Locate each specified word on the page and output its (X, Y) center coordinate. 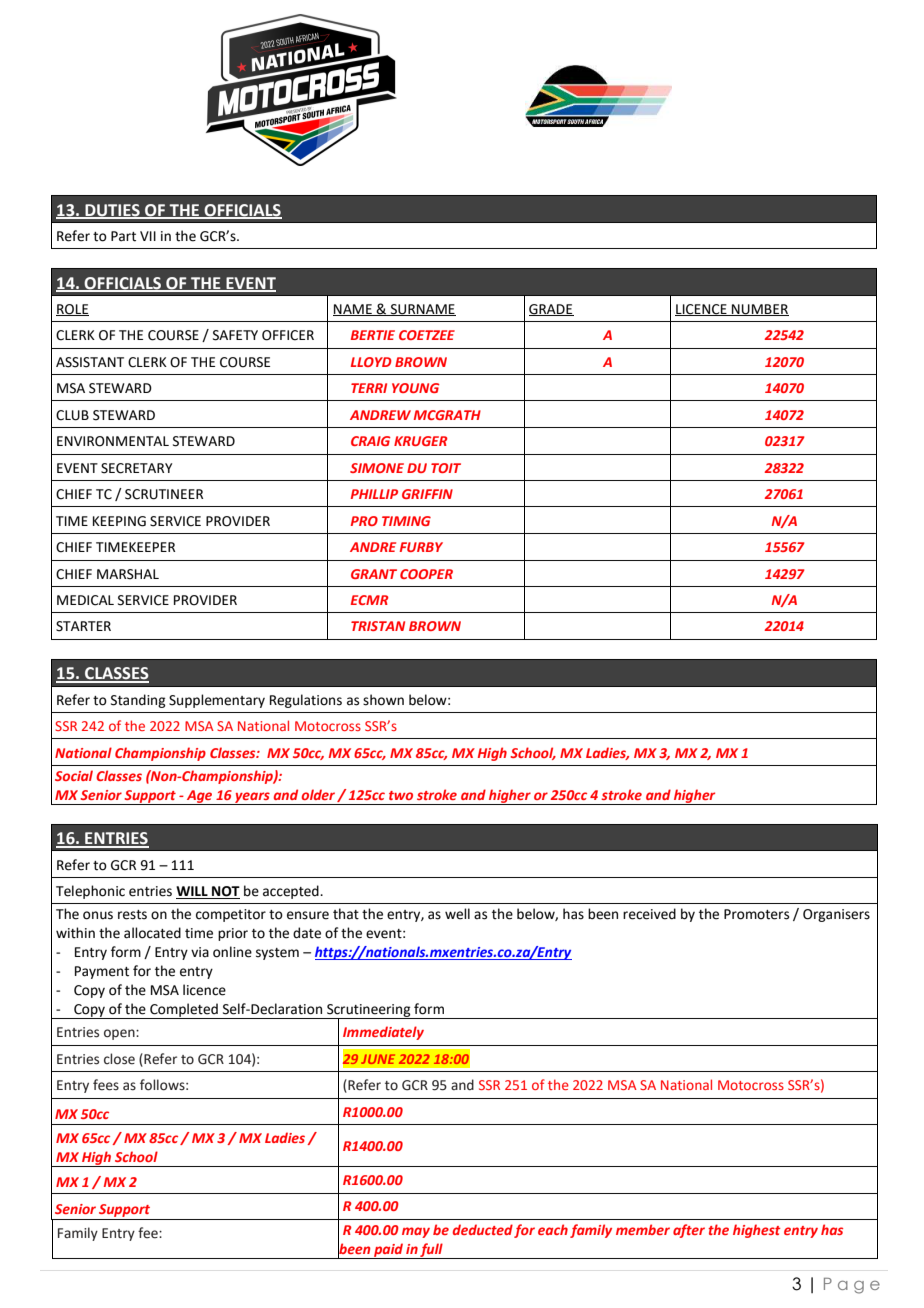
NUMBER (759, 310)
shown (383, 700)
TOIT (446, 468)
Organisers (836, 915)
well (457, 914)
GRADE (551, 310)
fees (106, 1085)
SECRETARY (136, 468)
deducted (483, 1229)
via (200, 952)
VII (148, 236)
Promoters (756, 914)
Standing (138, 701)
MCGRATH (447, 415)
